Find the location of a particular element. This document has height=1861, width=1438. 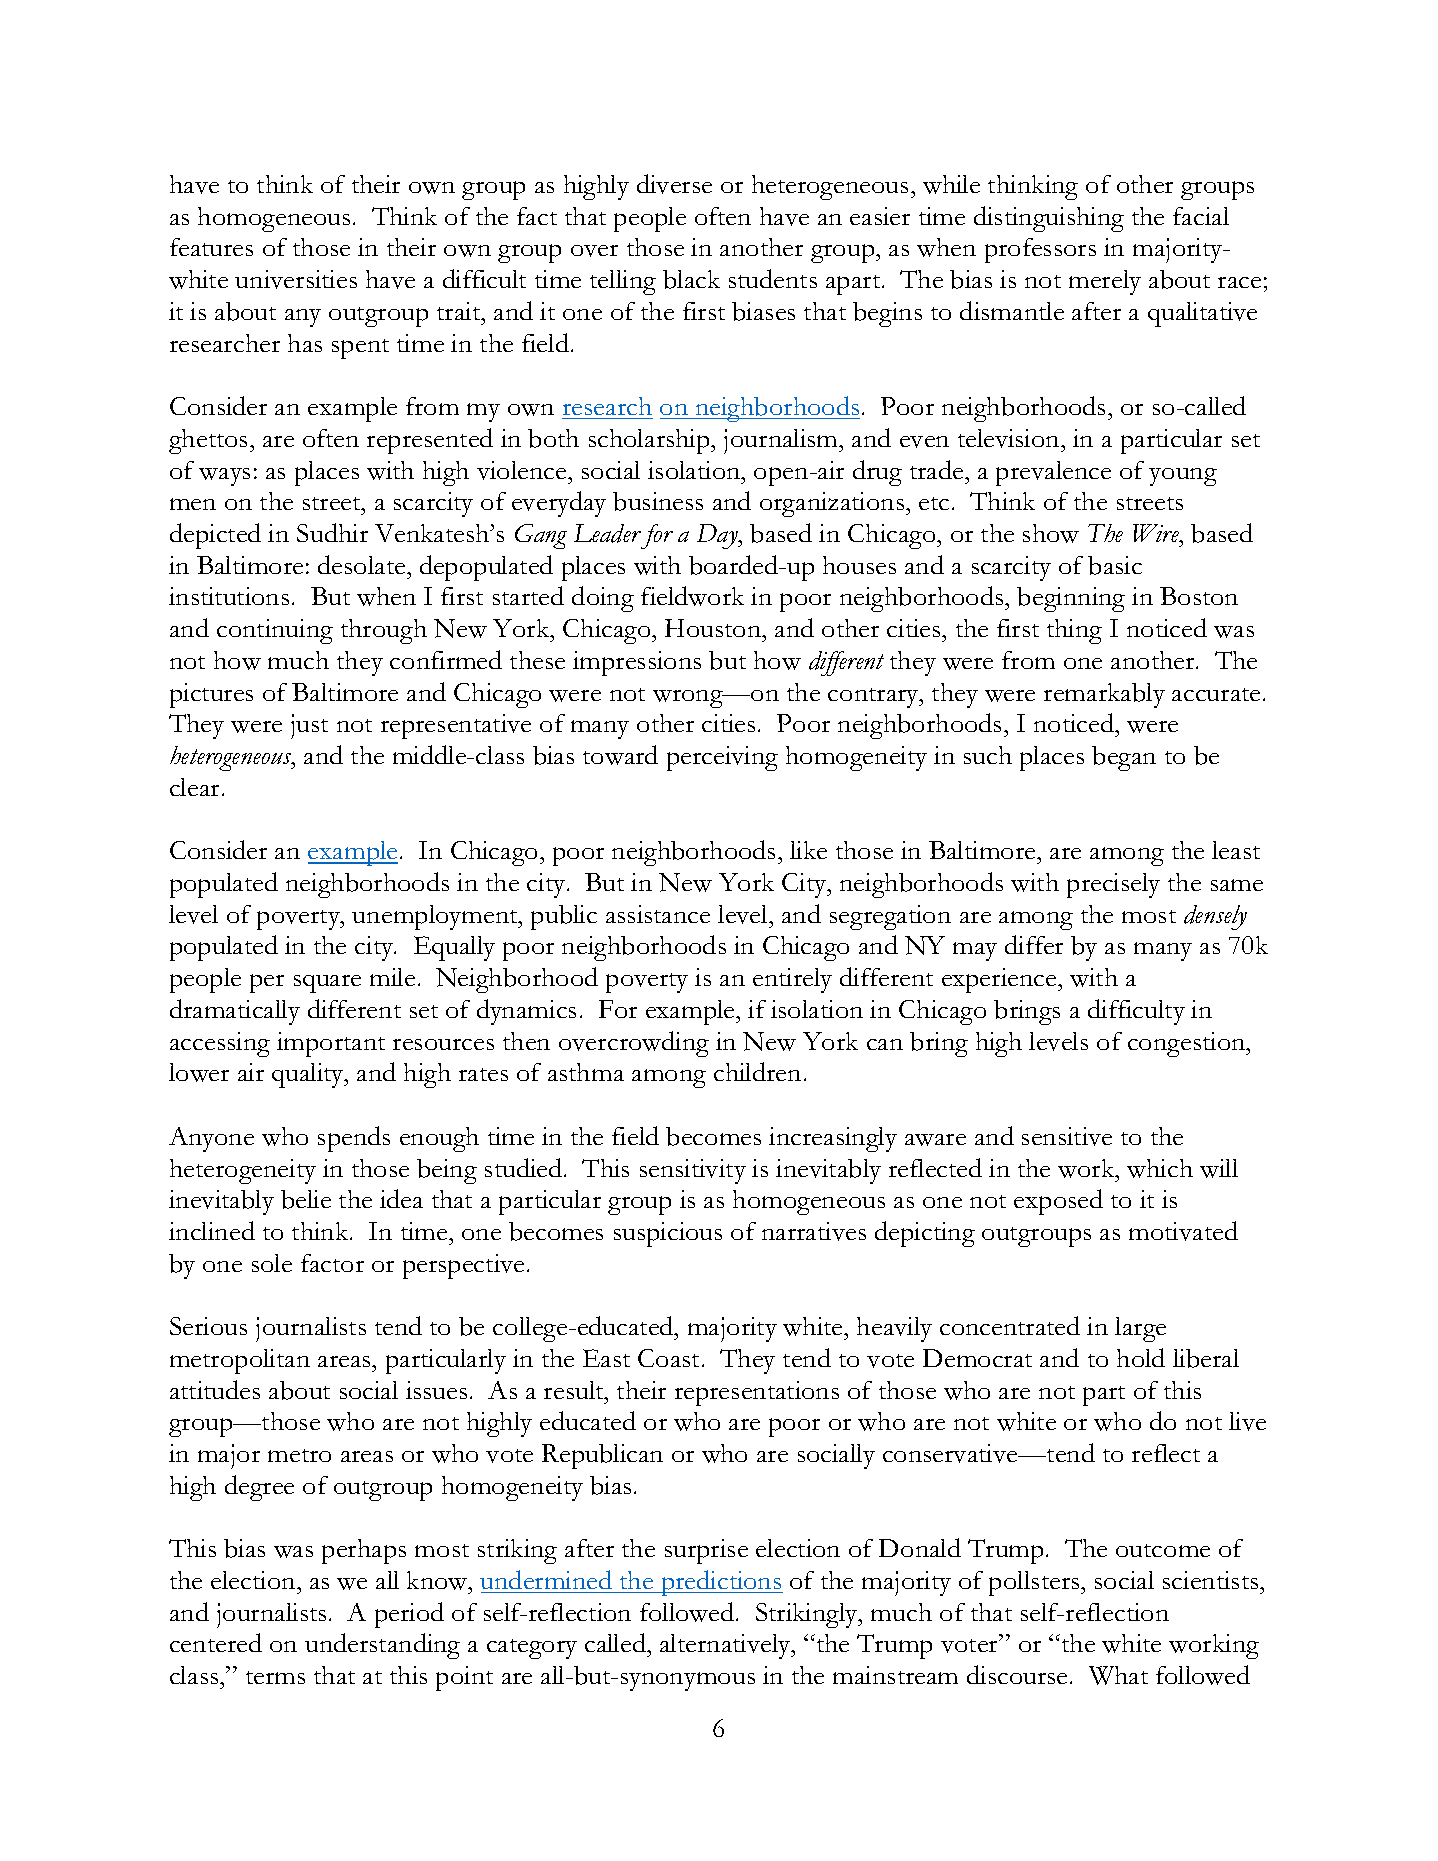

features is located at coordinates (211, 247).
